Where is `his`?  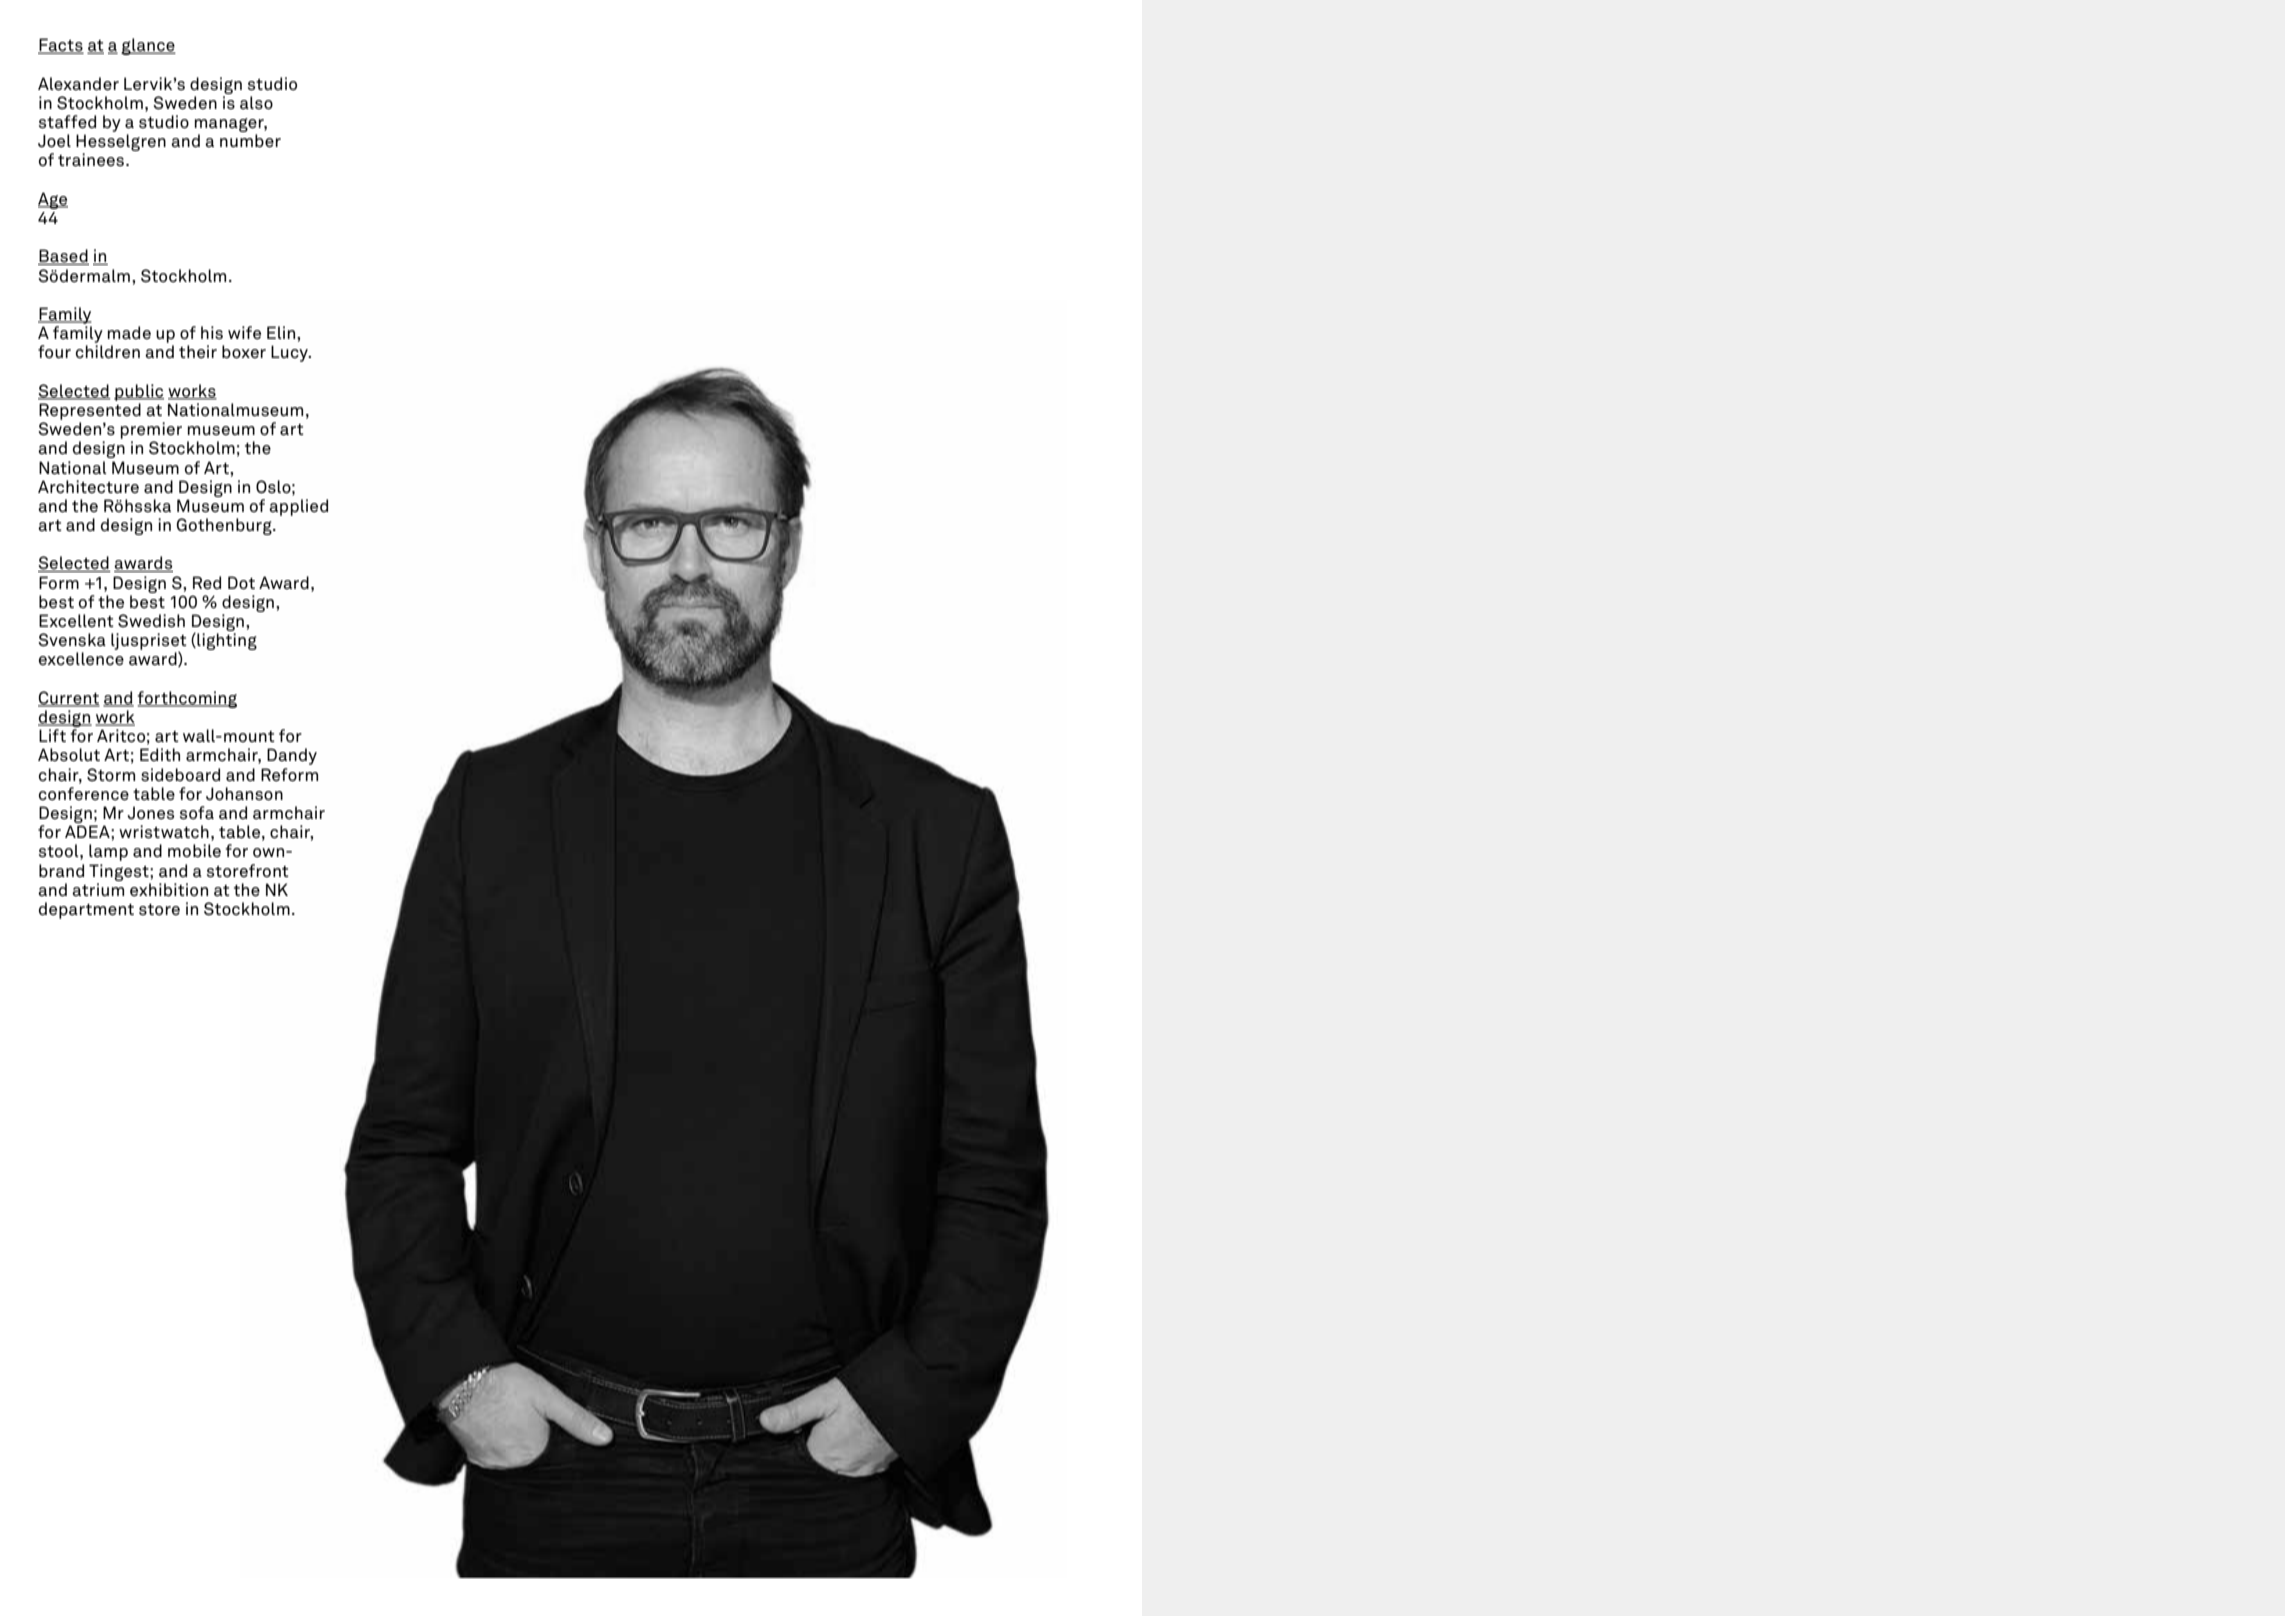 his is located at coordinates (212, 332).
